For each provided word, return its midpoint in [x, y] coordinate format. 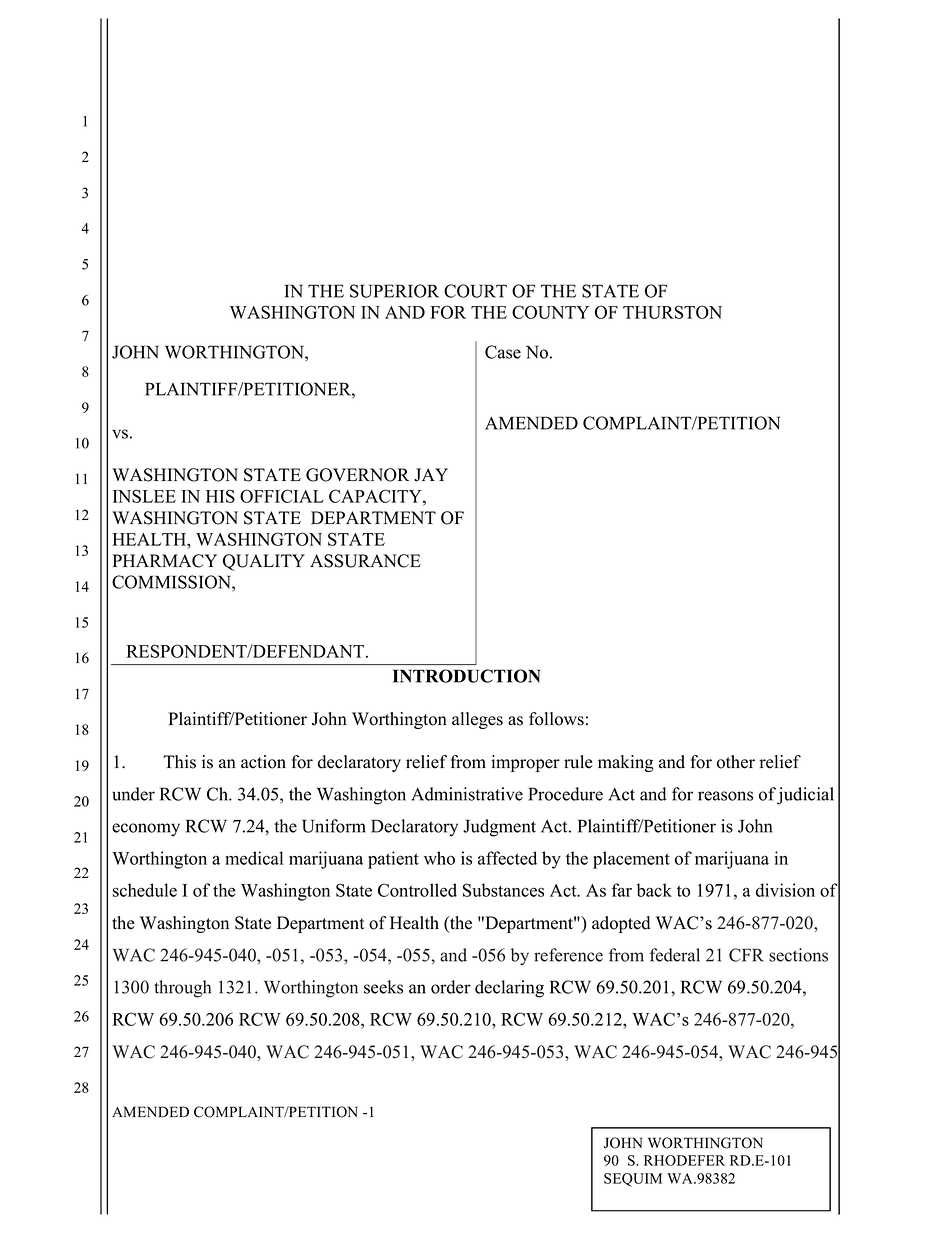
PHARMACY [164, 561]
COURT [475, 291]
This [179, 762]
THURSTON [672, 312]
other [736, 762]
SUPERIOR [394, 291]
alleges [477, 720]
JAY [431, 475]
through [182, 989]
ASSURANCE [365, 561]
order [451, 987]
